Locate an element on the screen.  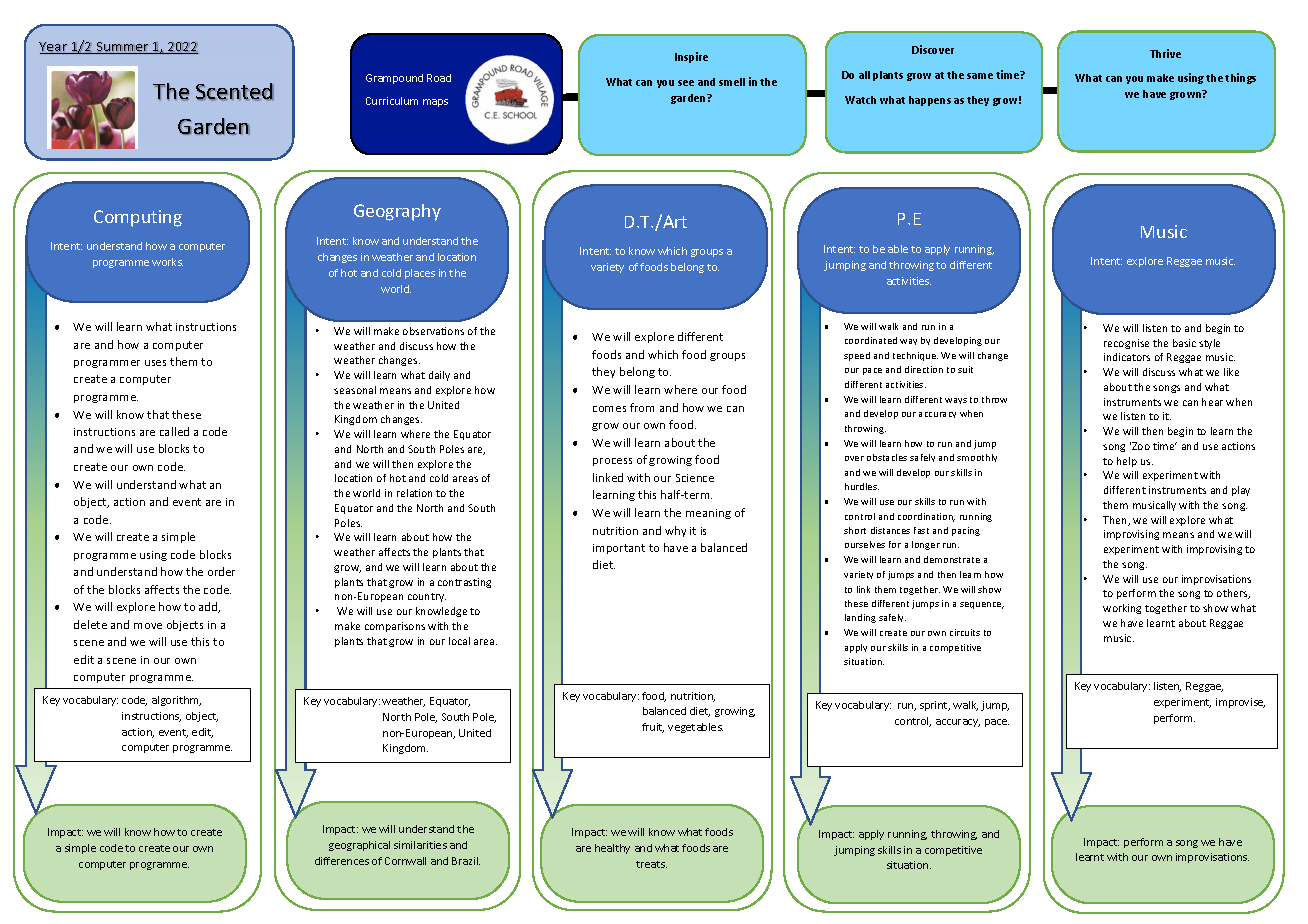
Scented is located at coordinates (235, 92).
